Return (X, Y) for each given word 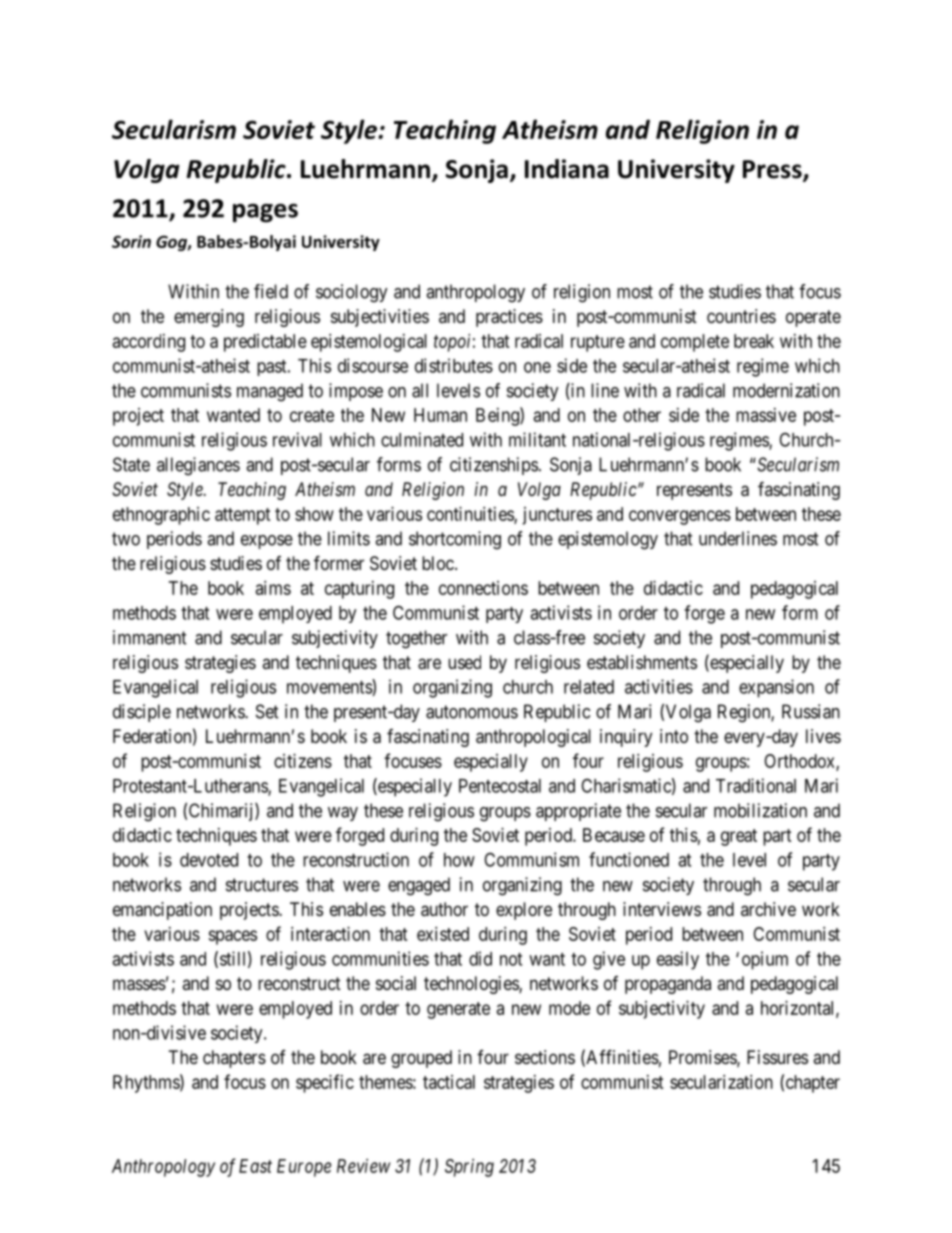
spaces (232, 937)
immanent (150, 637)
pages (265, 213)
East (255, 1166)
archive (768, 909)
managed (270, 392)
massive (766, 415)
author (444, 909)
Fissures (777, 1057)
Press (773, 170)
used (464, 662)
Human (440, 415)
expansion (776, 688)
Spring (469, 1168)
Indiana (567, 169)
